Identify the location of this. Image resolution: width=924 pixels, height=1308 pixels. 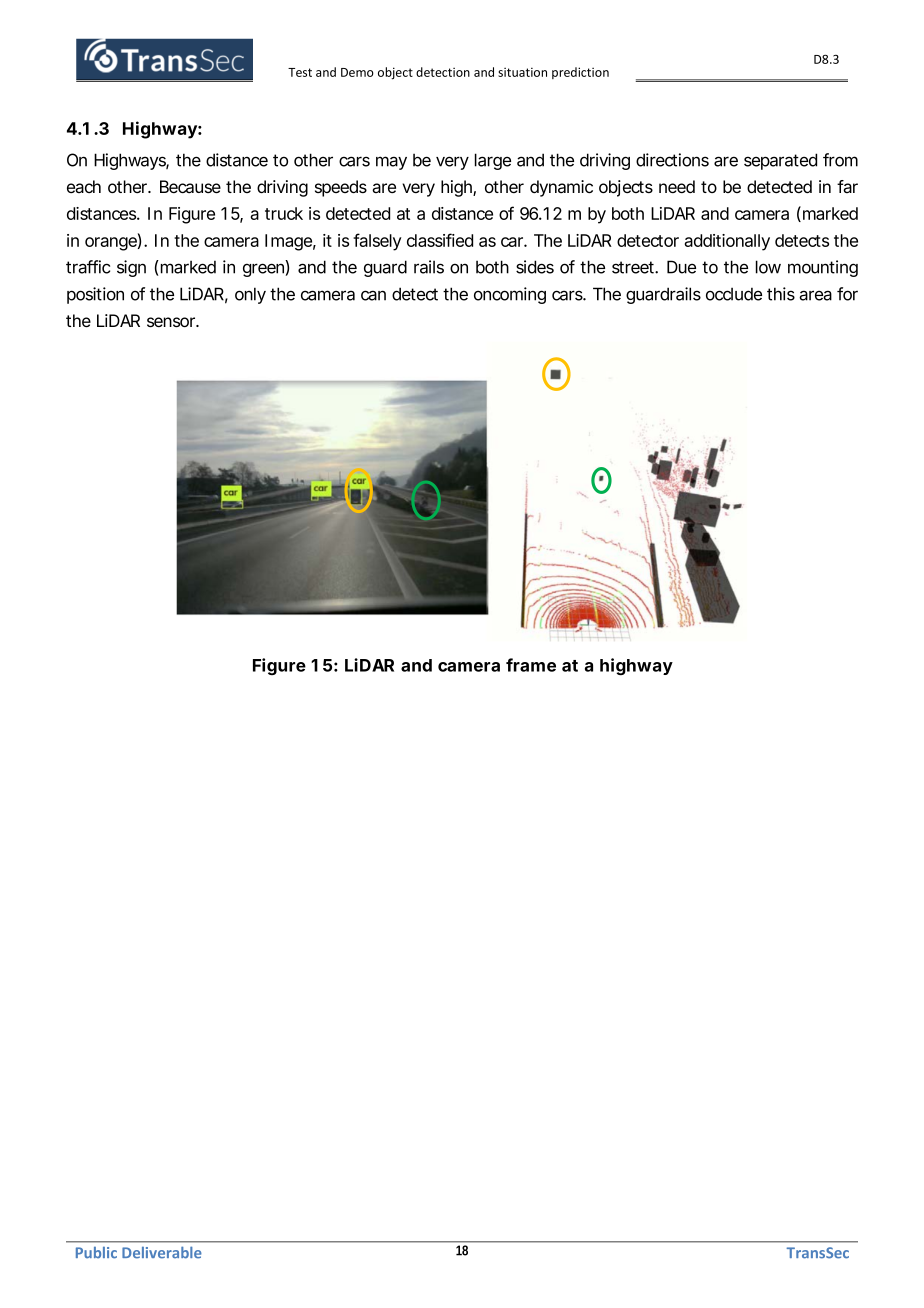
(781, 294).
